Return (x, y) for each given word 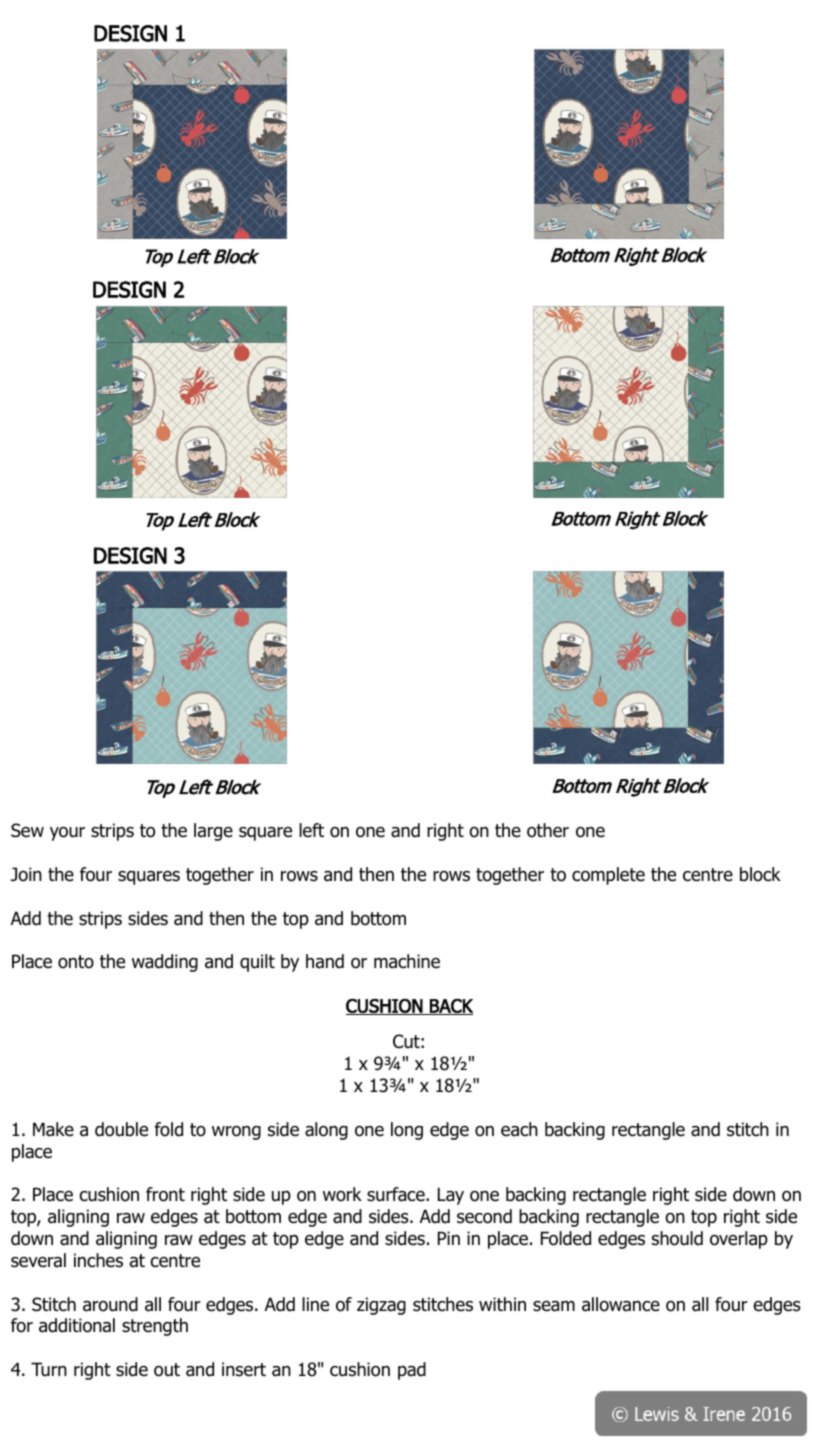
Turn (49, 1369)
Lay (451, 1196)
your (67, 834)
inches (98, 1260)
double (121, 1129)
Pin (449, 1238)
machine (407, 961)
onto (76, 962)
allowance (621, 1304)
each (519, 1129)
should (677, 1238)
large (213, 832)
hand (325, 961)
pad (412, 1371)
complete (608, 876)
